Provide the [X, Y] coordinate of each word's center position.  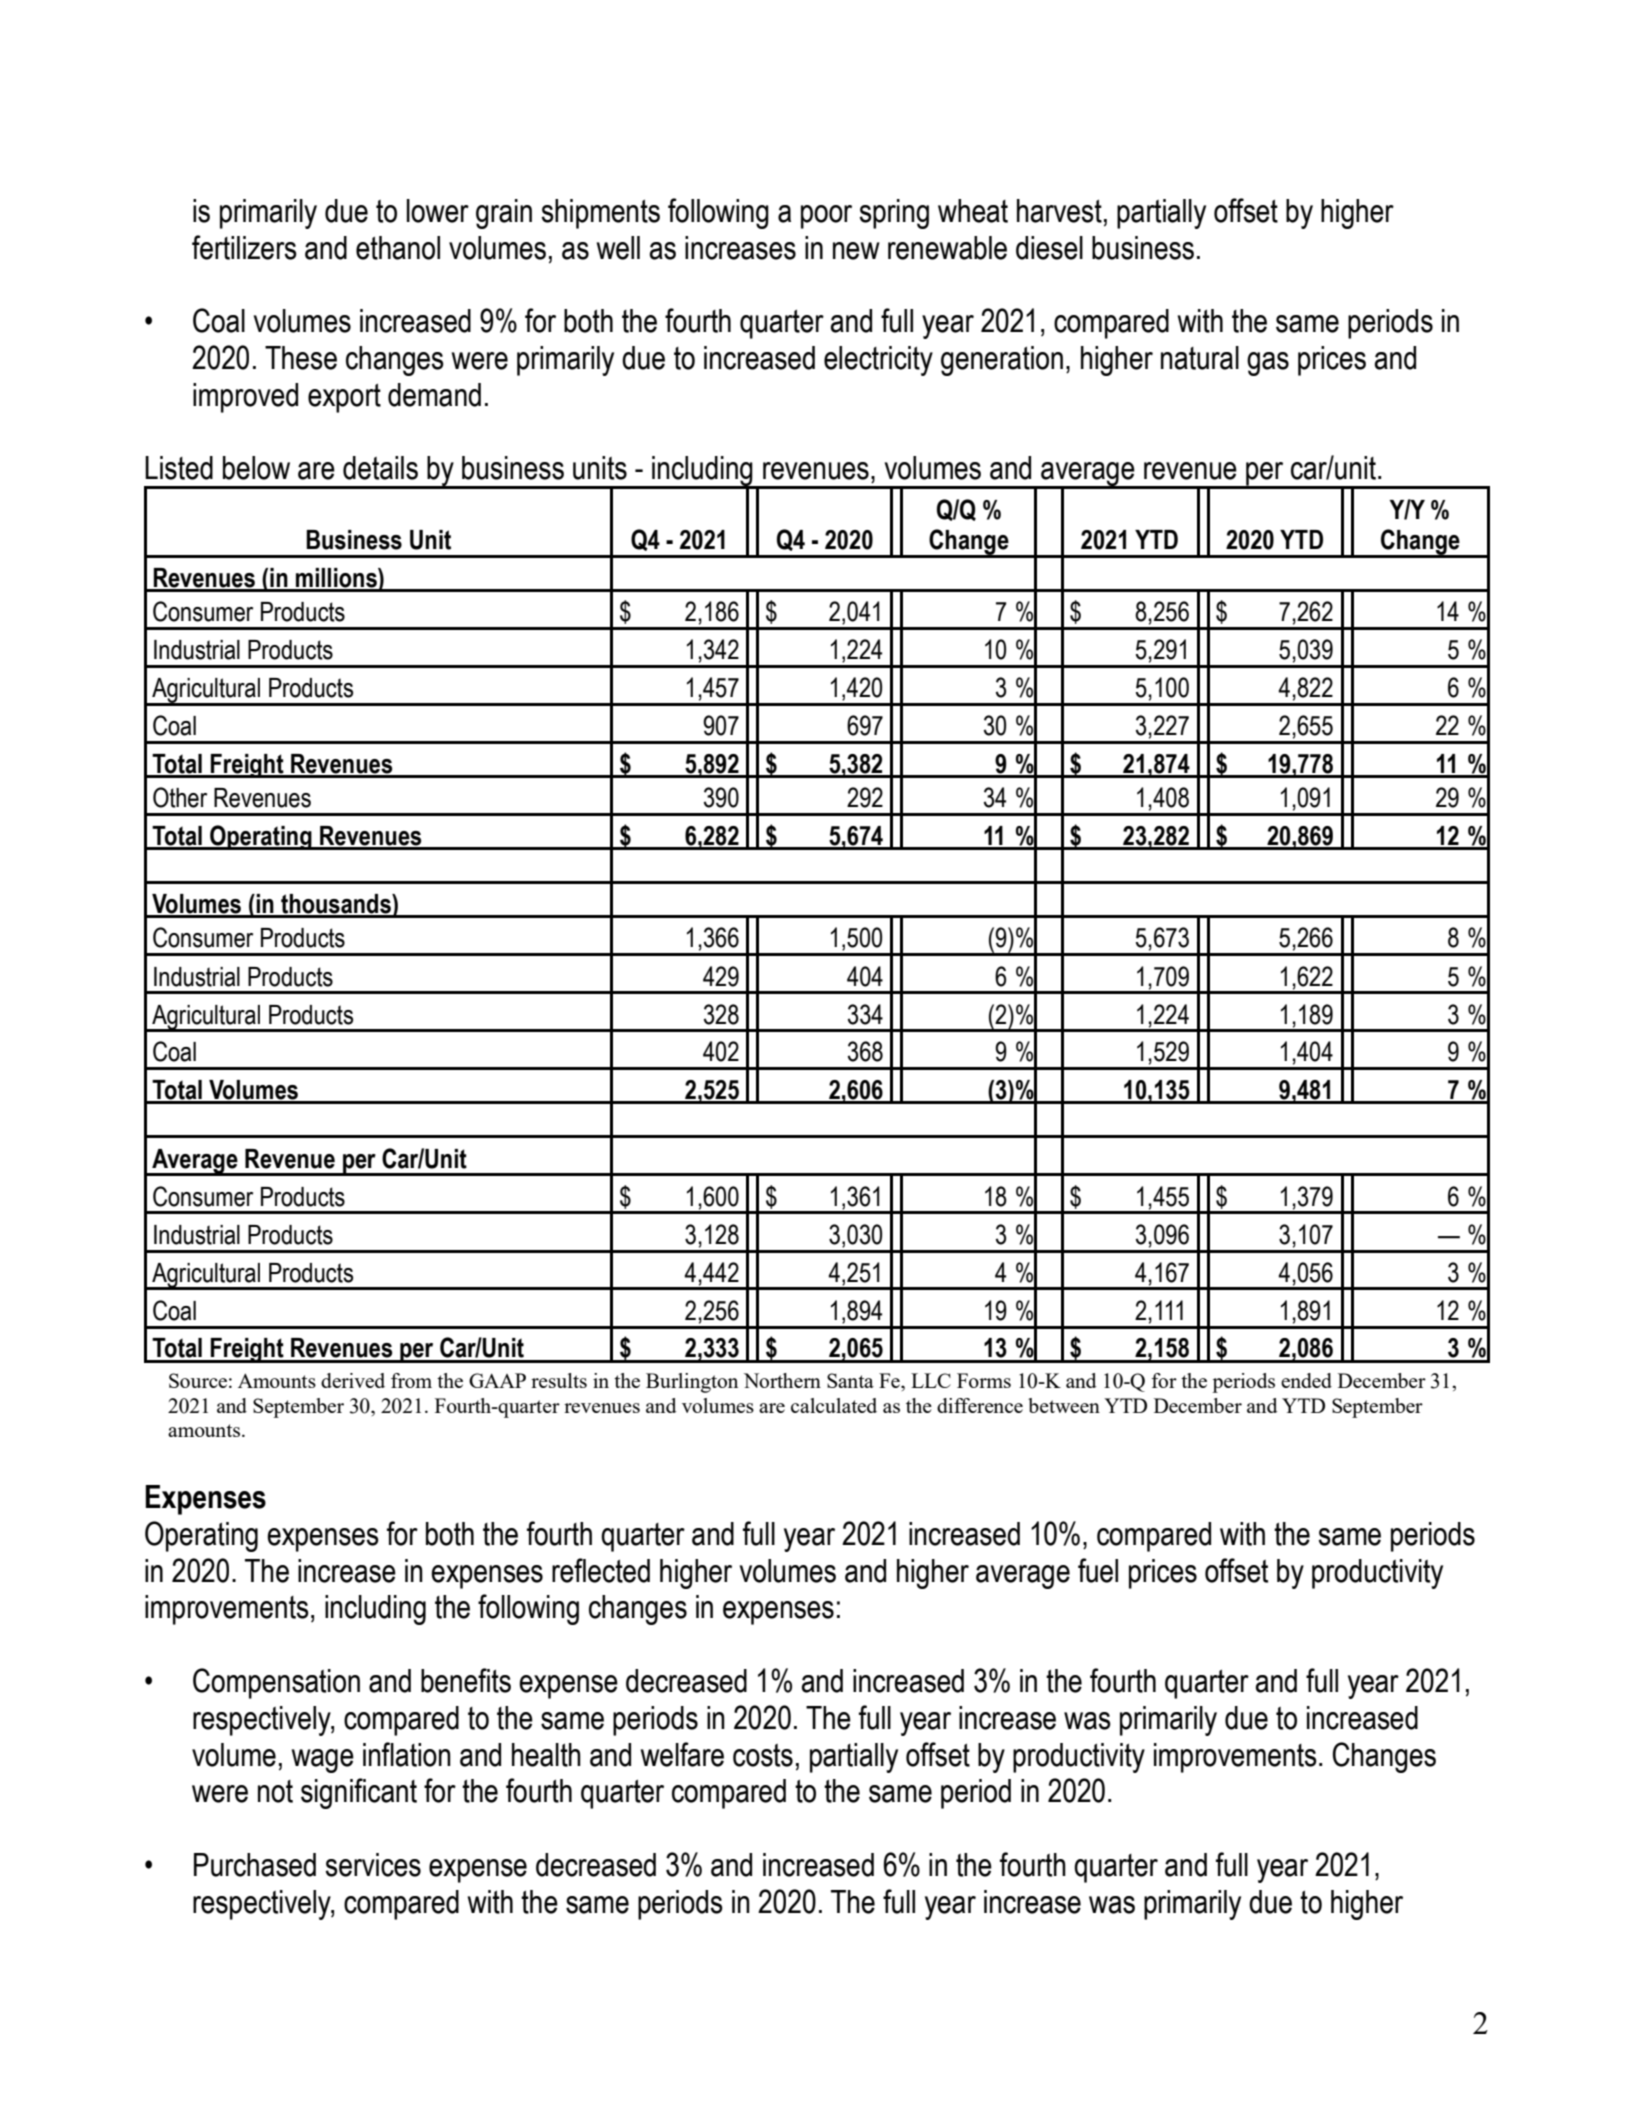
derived [353, 1380]
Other [180, 797]
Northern [782, 1380]
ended [1306, 1380]
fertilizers [244, 247]
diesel [1049, 248]
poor [826, 217]
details [380, 468]
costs [763, 1755]
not [275, 1791]
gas [1268, 364]
